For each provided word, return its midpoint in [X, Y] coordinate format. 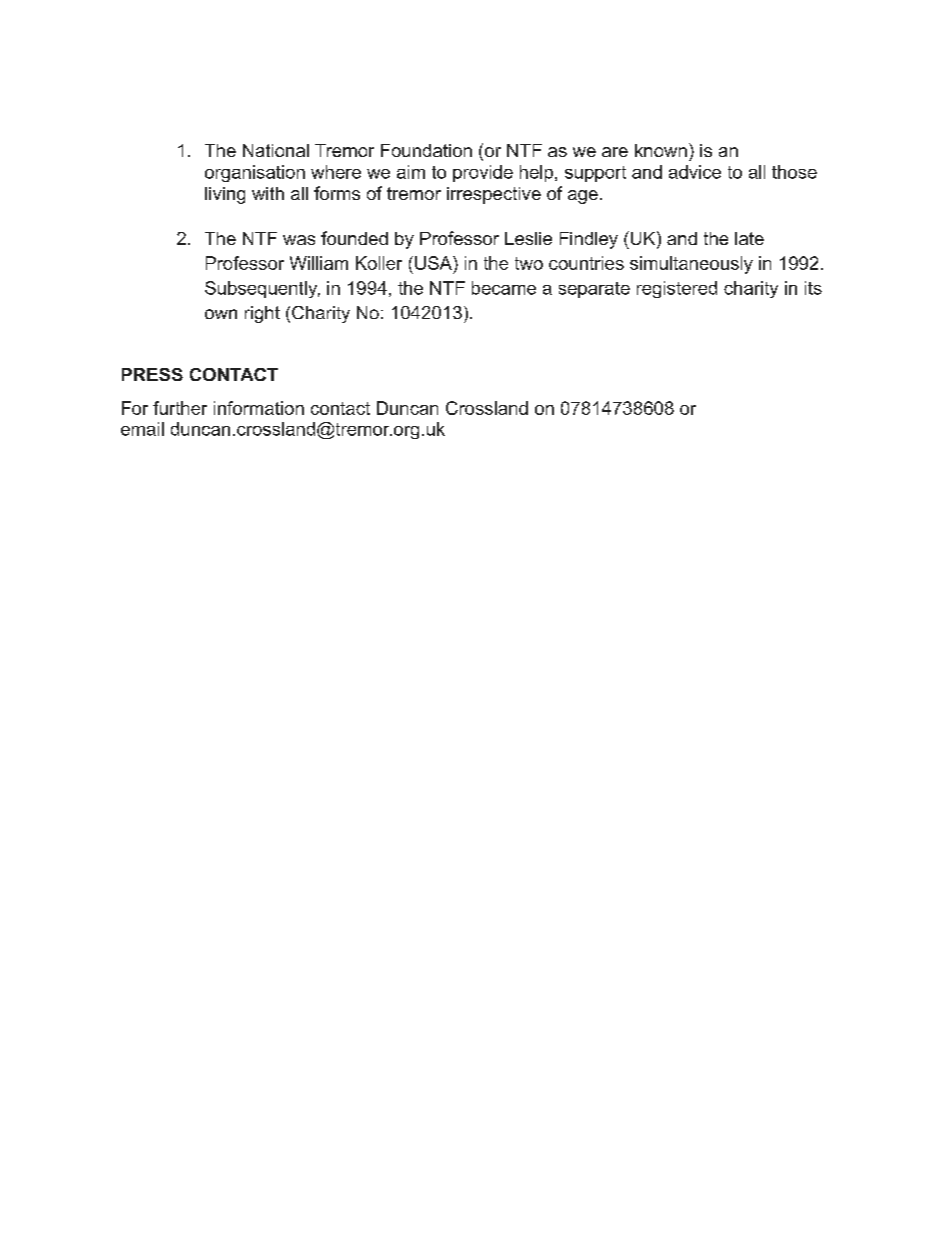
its [813, 288]
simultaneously [691, 265]
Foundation [426, 150]
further [180, 408]
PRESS [152, 374]
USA [434, 263]
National [276, 150]
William [319, 263]
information [259, 408]
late [749, 238]
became [504, 288]
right [262, 314]
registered [677, 289]
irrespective [494, 195]
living [225, 195]
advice [695, 172]
